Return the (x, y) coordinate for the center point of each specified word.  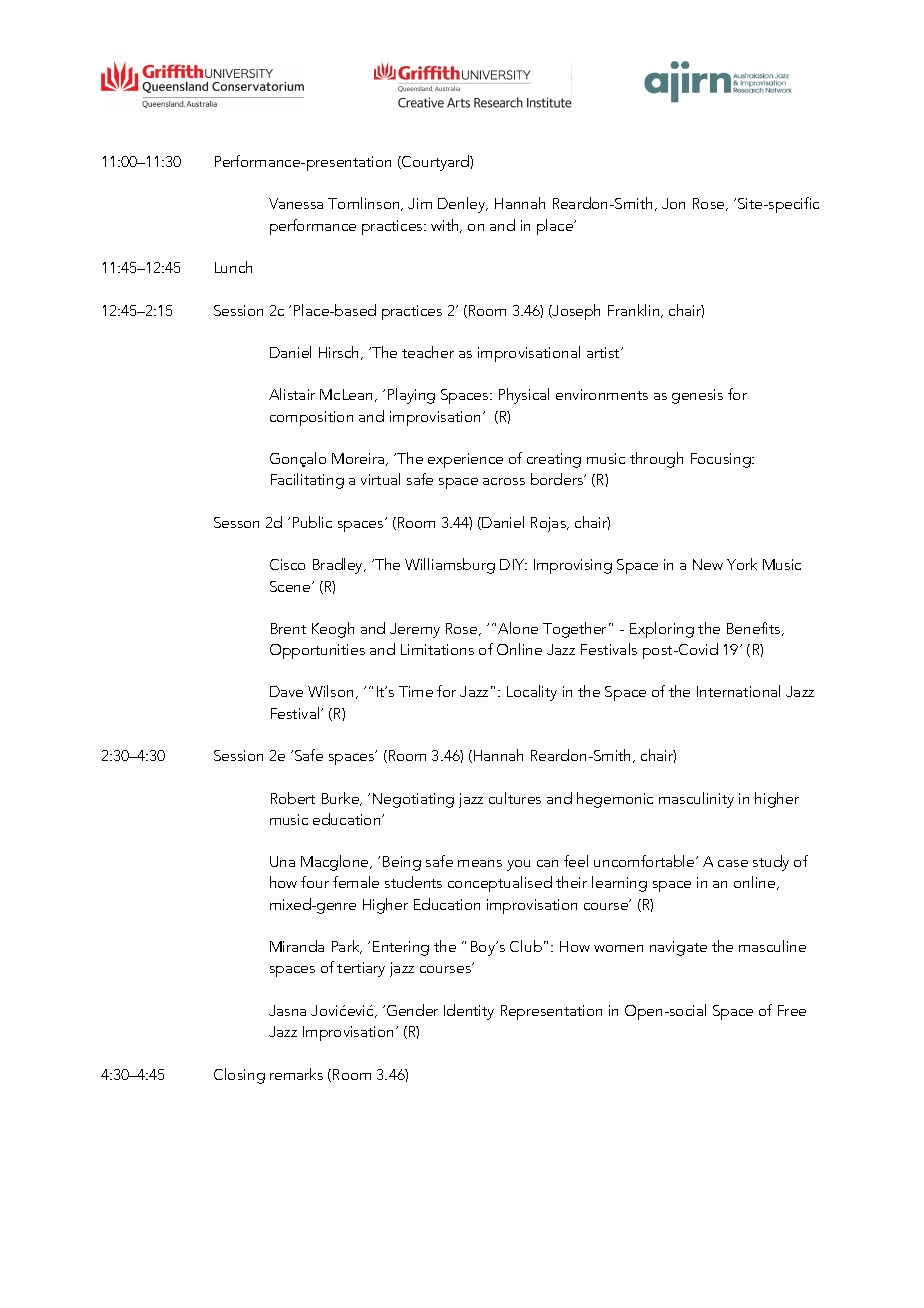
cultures (515, 798)
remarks (296, 1074)
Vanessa (296, 203)
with (446, 226)
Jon (673, 203)
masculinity (696, 800)
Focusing (722, 460)
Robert (293, 798)
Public (312, 522)
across (504, 481)
